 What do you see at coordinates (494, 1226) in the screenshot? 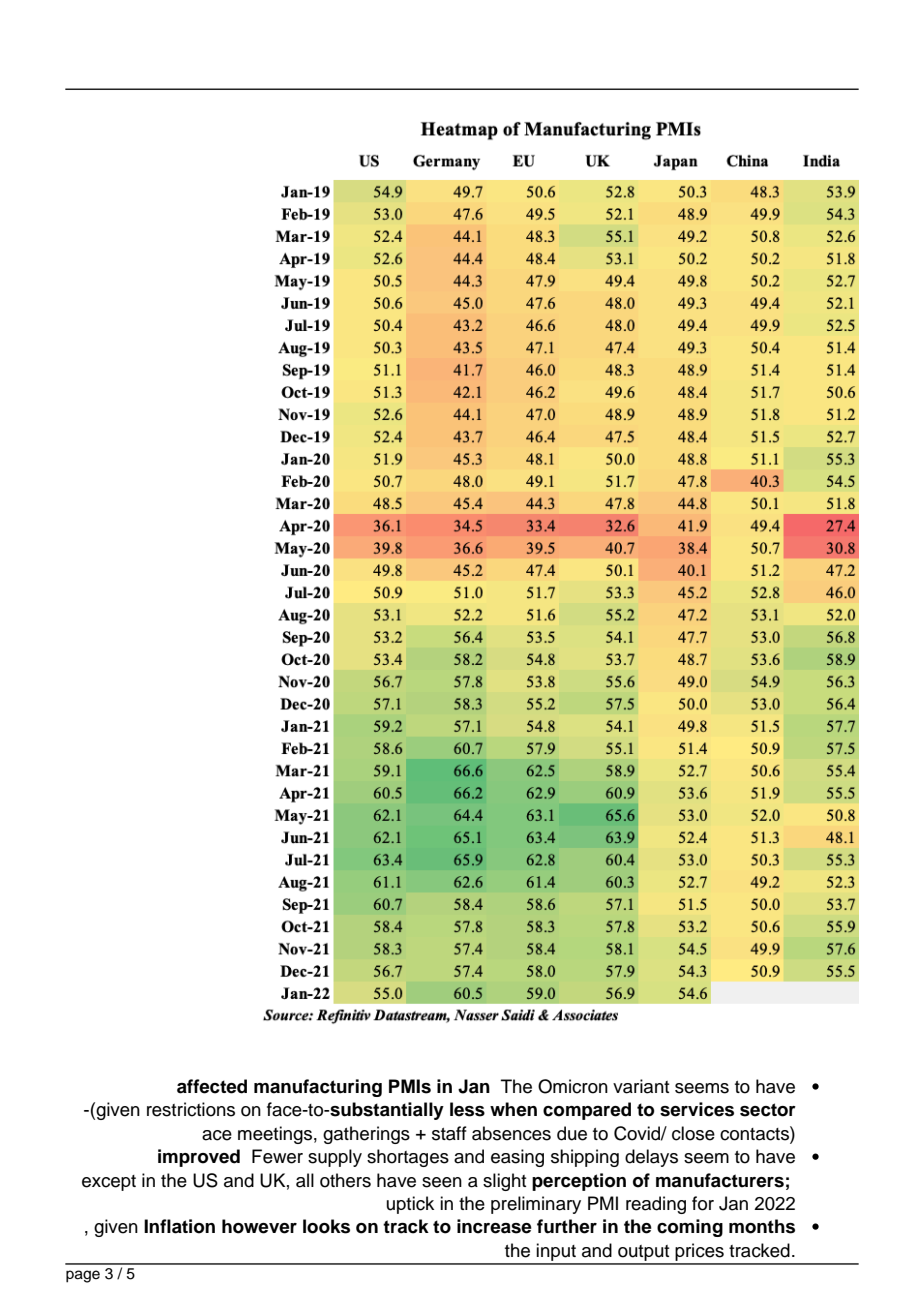
I see `increase` at bounding box center [494, 1226].
